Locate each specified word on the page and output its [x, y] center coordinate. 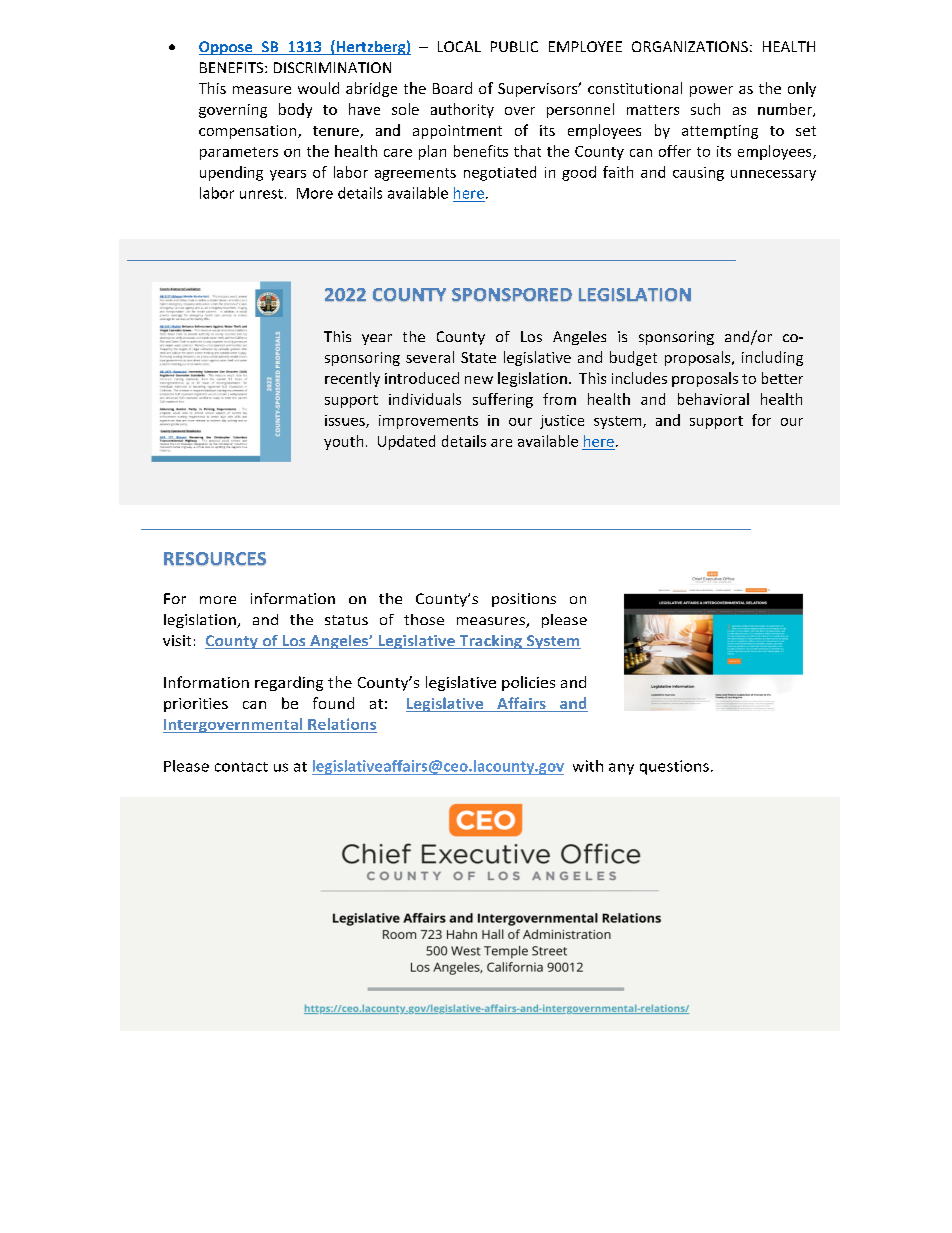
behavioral [713, 399]
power [711, 91]
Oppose [227, 48]
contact [241, 767]
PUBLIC [514, 46]
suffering [503, 400]
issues [346, 421]
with [588, 766]
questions [674, 767]
